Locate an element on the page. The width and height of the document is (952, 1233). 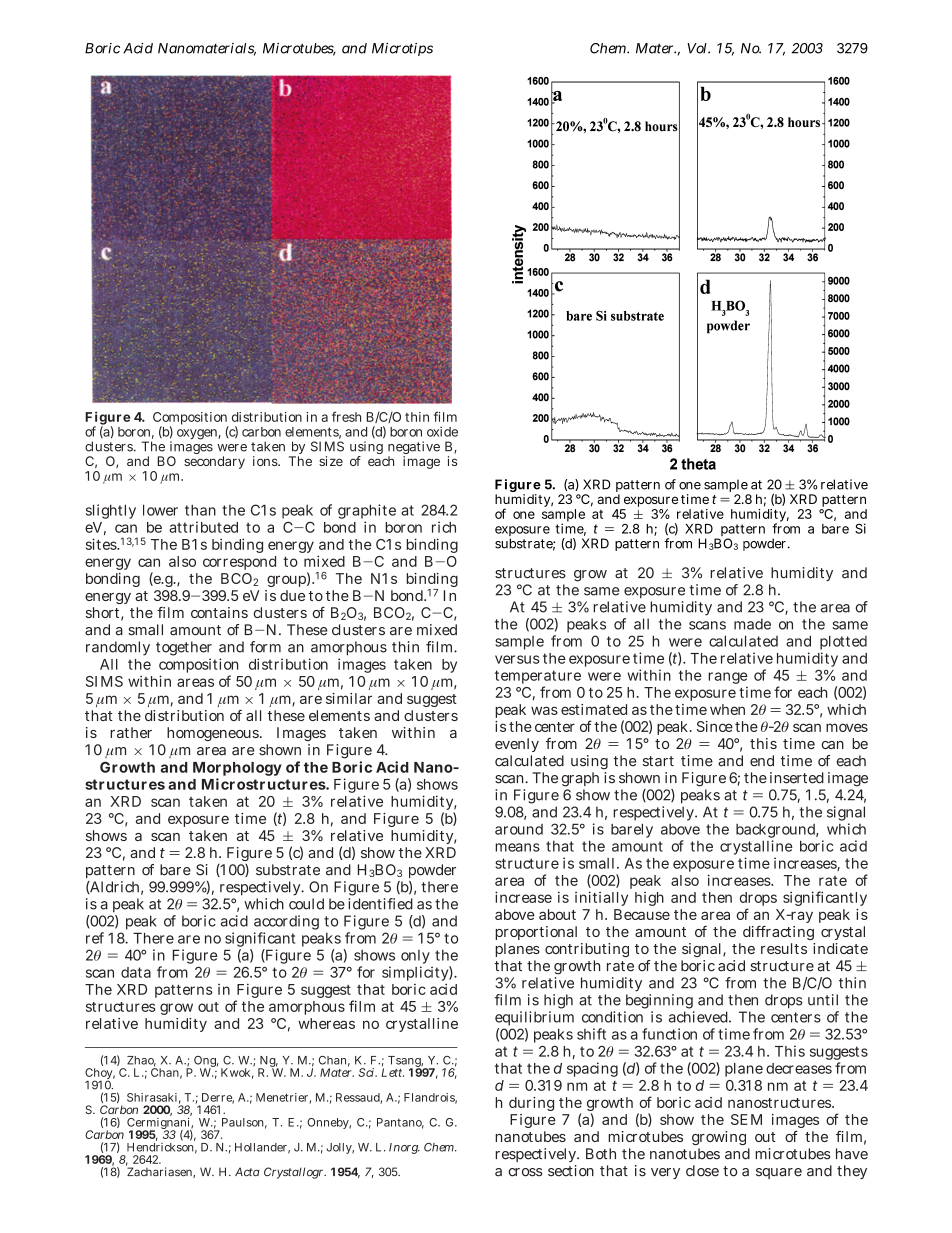
oxide is located at coordinates (442, 431).
